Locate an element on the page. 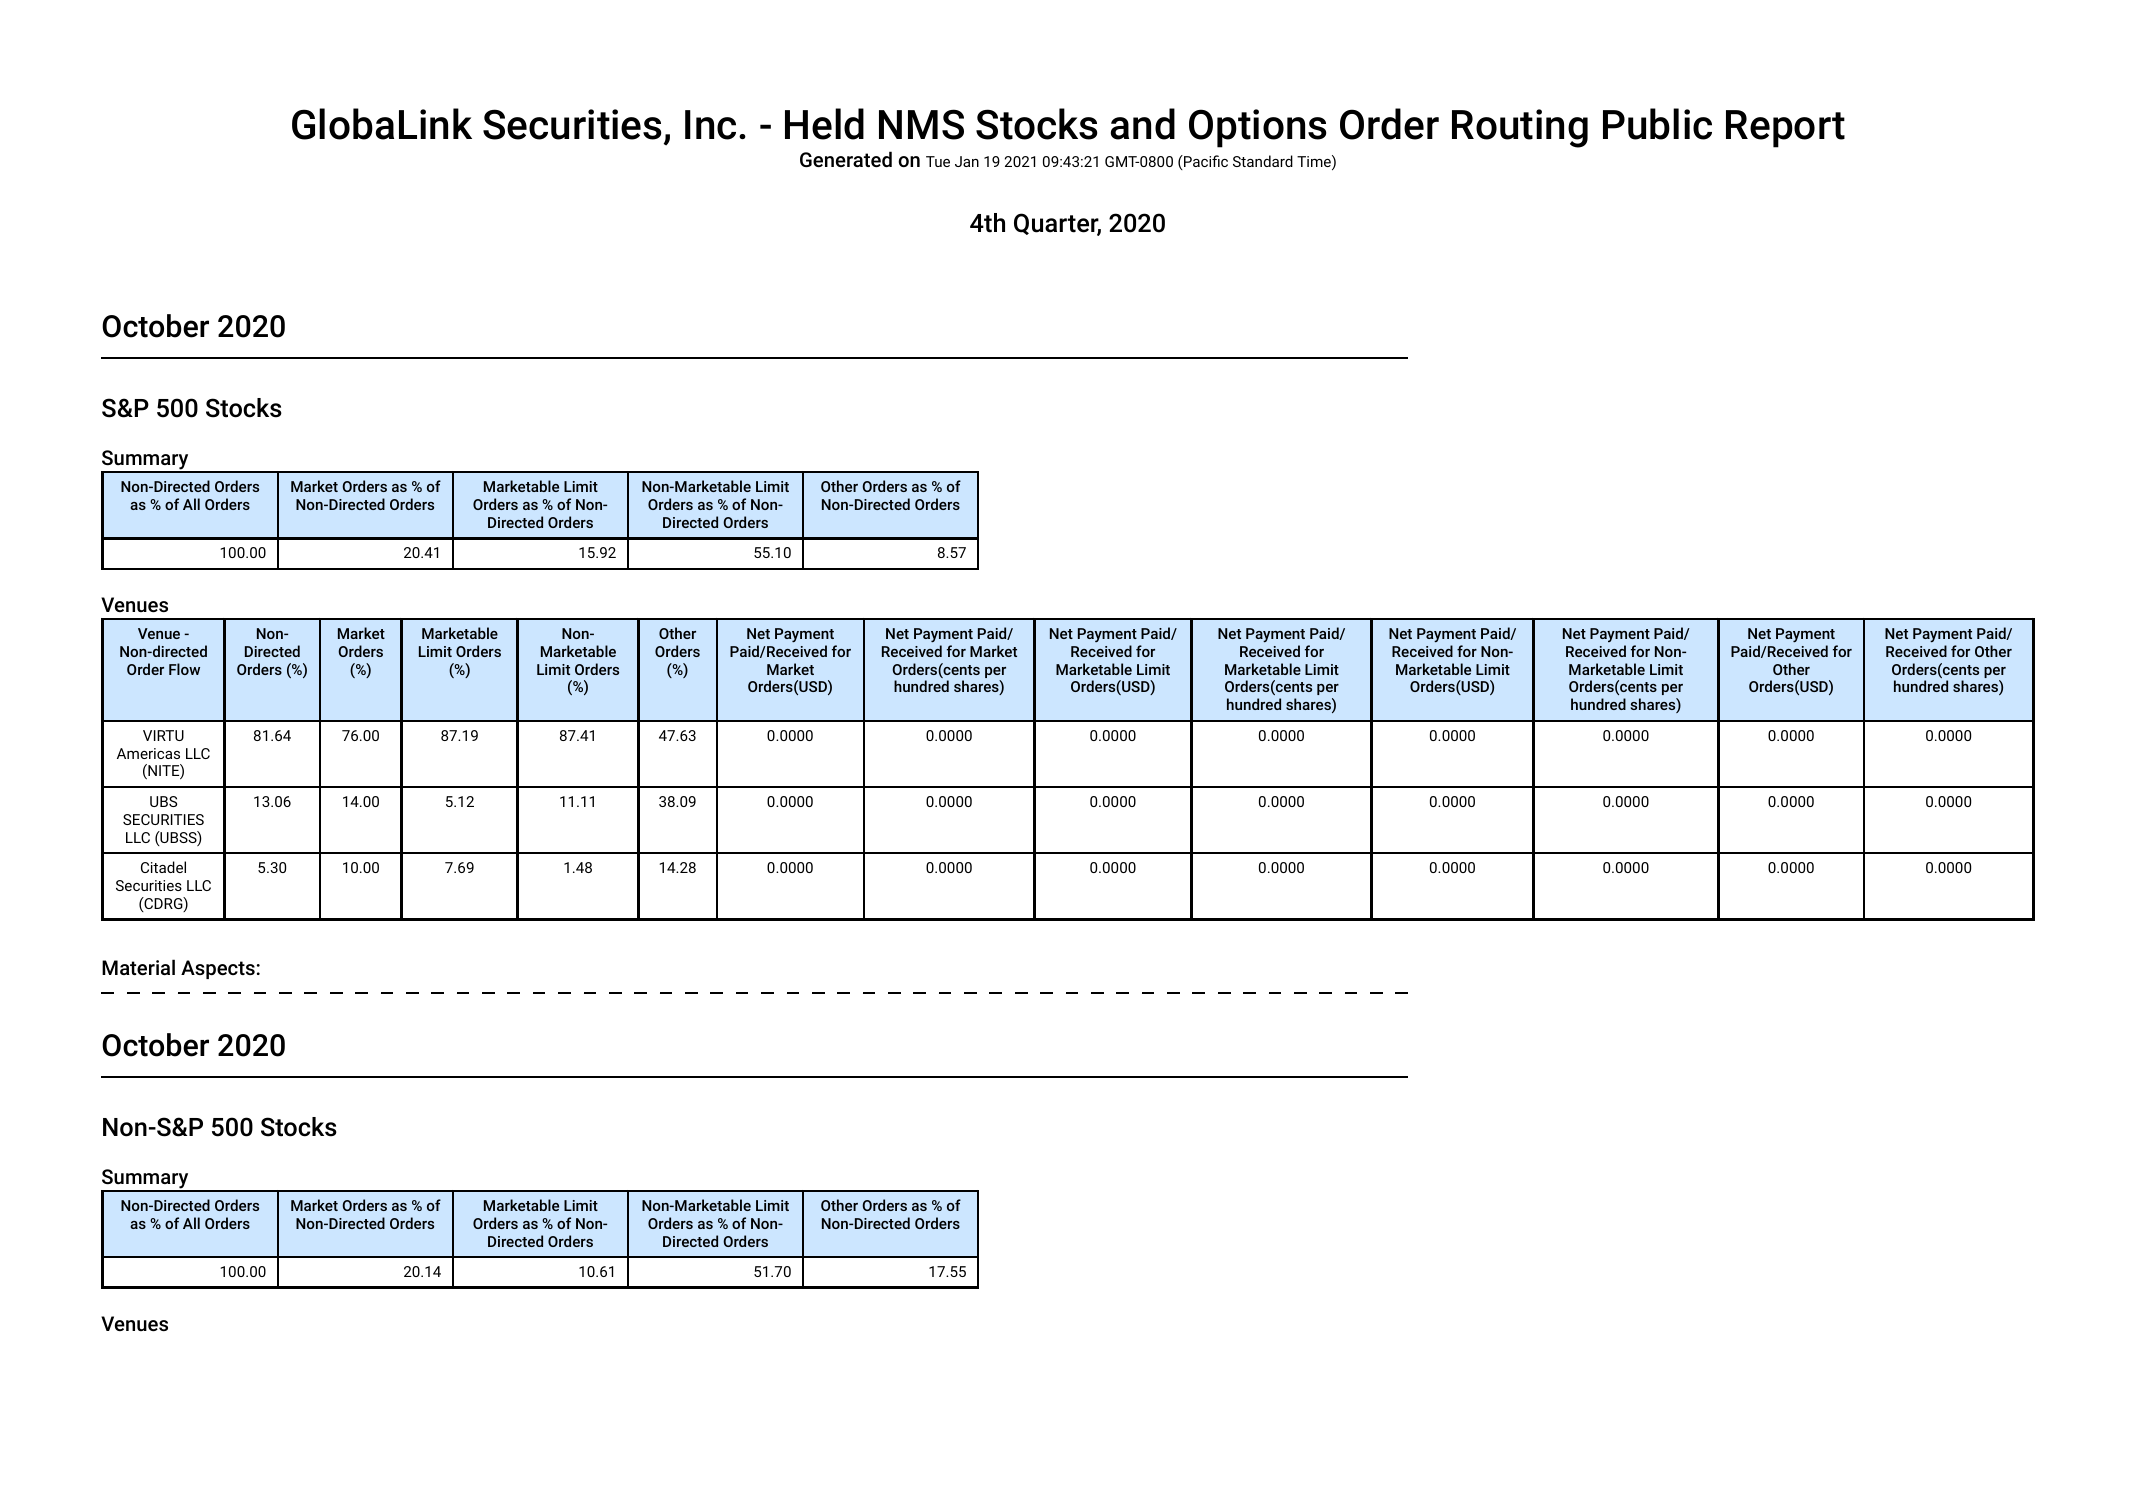 The width and height of the page is (2136, 1510). Standard is located at coordinates (1263, 161).
